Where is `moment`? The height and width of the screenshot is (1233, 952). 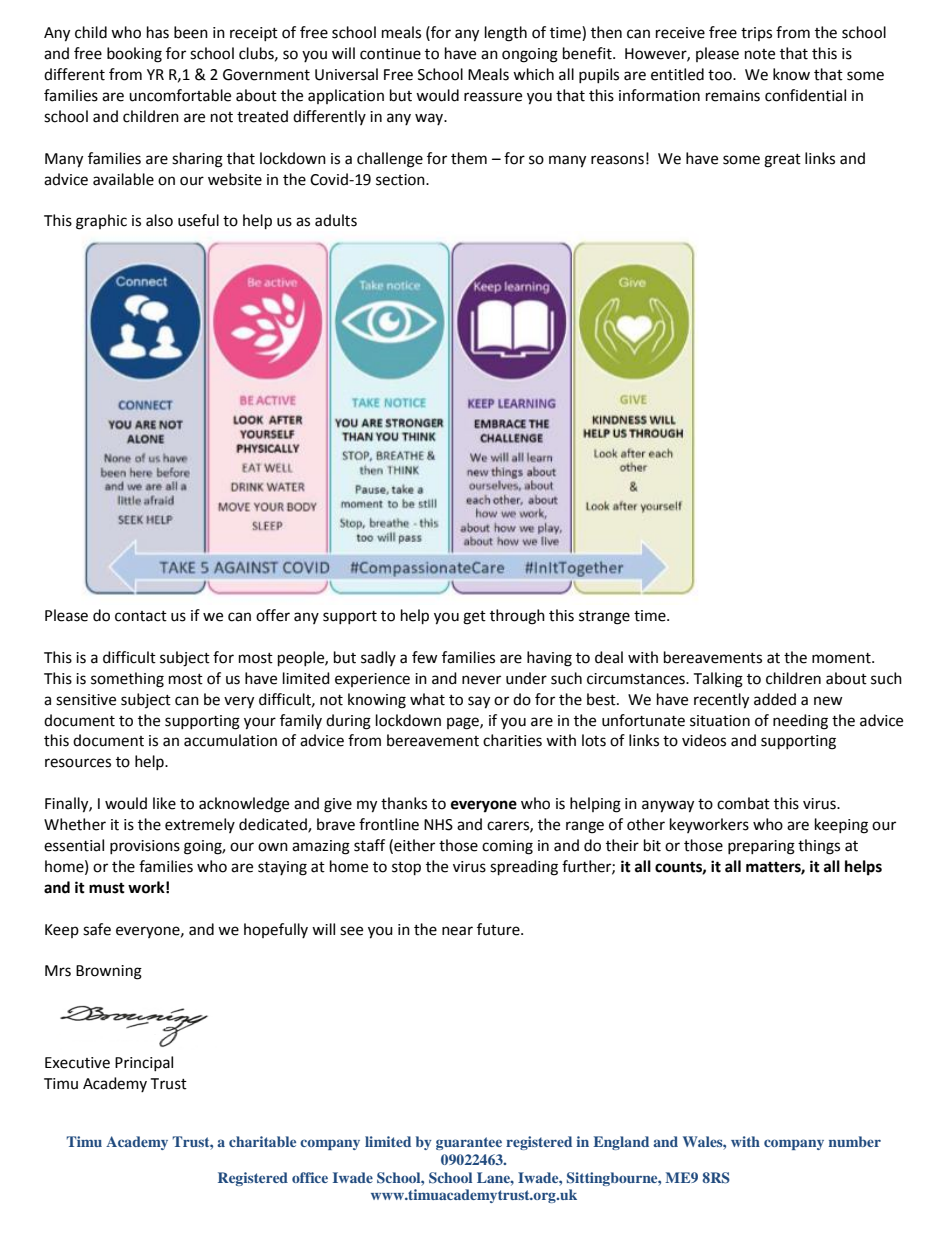
moment is located at coordinates (842, 658).
